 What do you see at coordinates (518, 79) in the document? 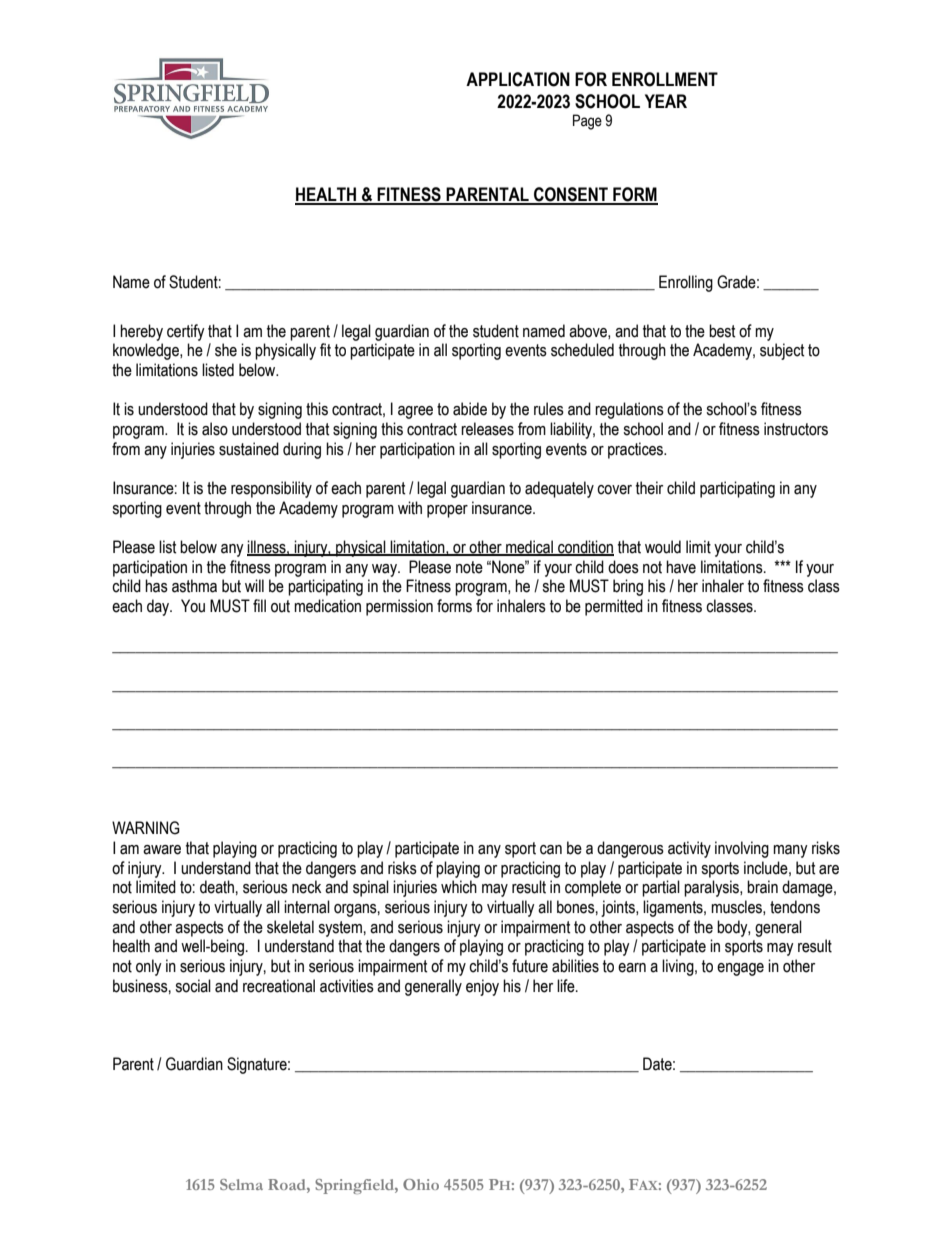
I see `APPLICATION` at bounding box center [518, 79].
